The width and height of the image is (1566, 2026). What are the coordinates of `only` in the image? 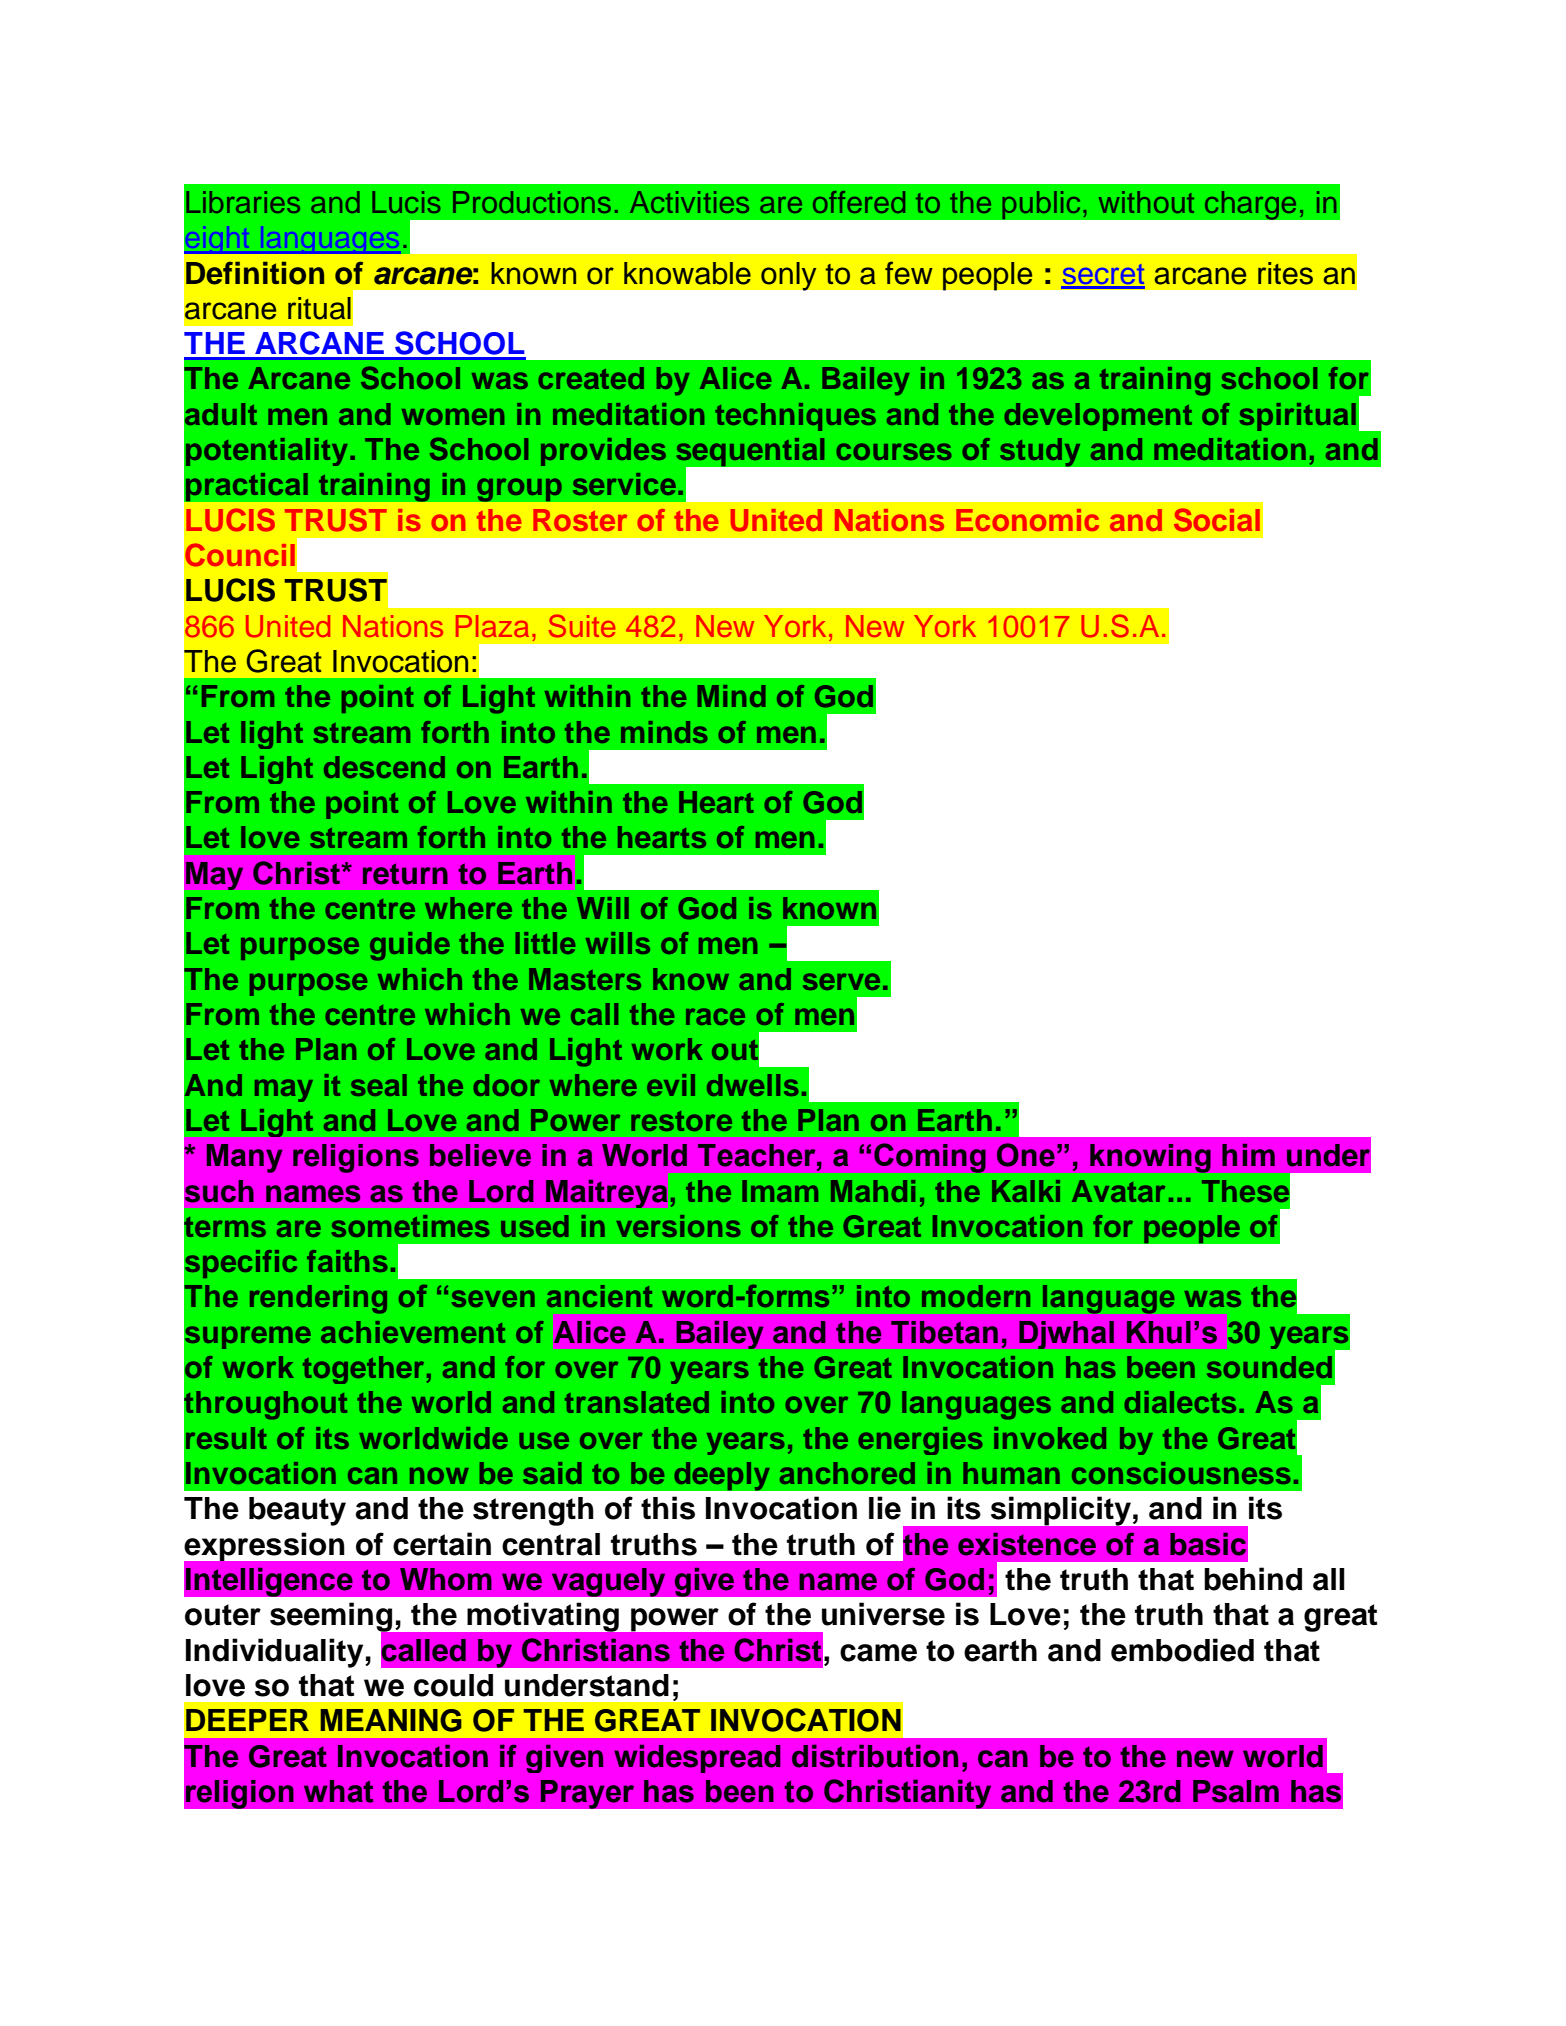 It's located at (789, 276).
